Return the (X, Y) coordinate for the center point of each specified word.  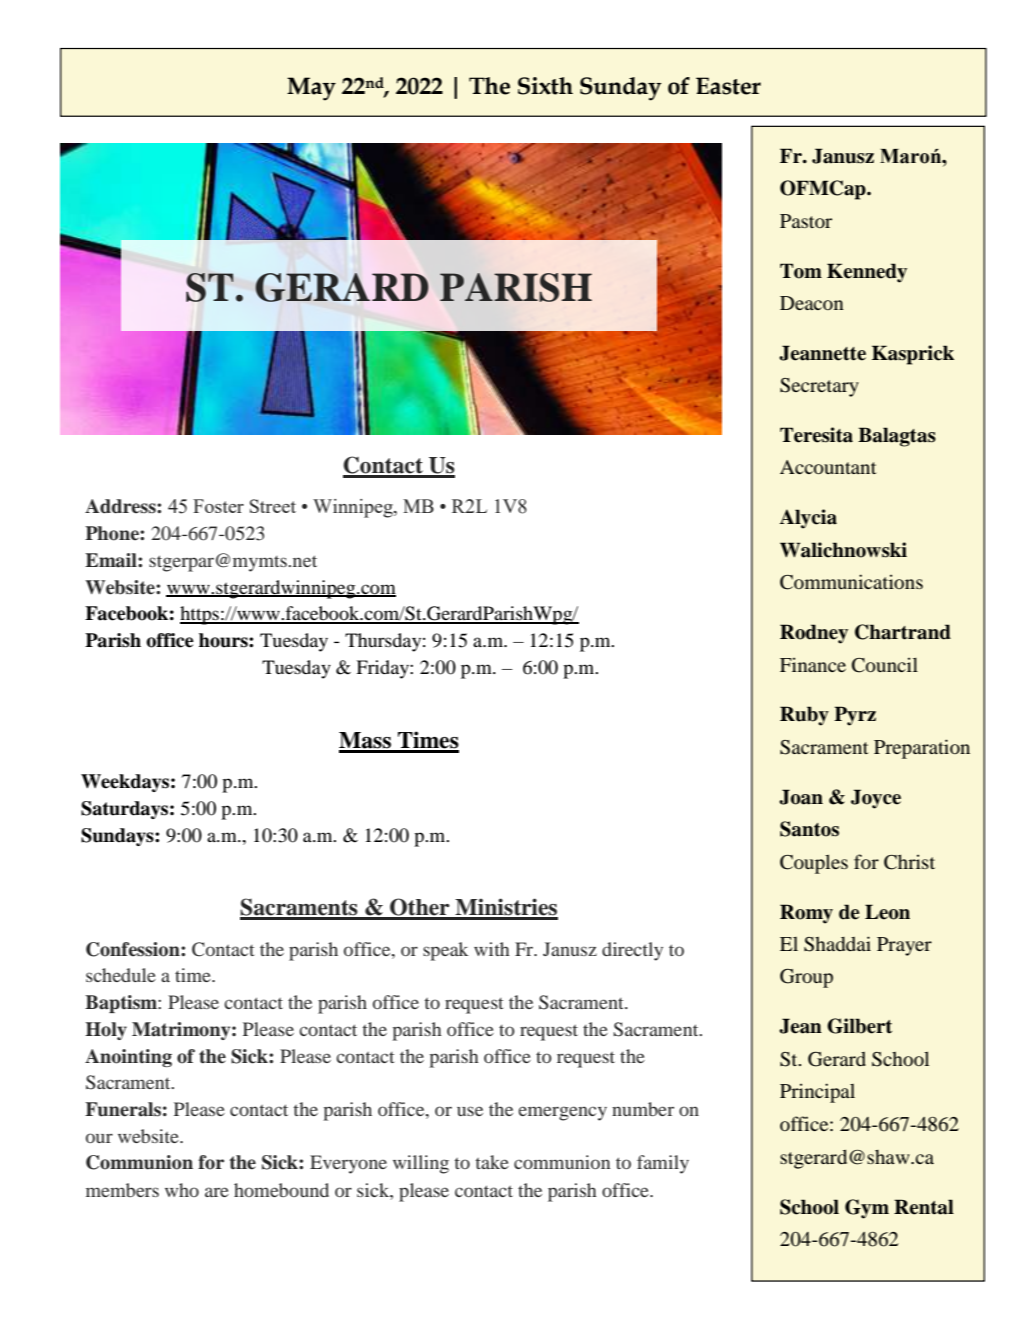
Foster (218, 506)
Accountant (828, 467)
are (217, 1192)
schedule (121, 975)
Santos (809, 829)
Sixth (545, 86)
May (311, 89)
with (492, 949)
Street (273, 506)
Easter (728, 86)
